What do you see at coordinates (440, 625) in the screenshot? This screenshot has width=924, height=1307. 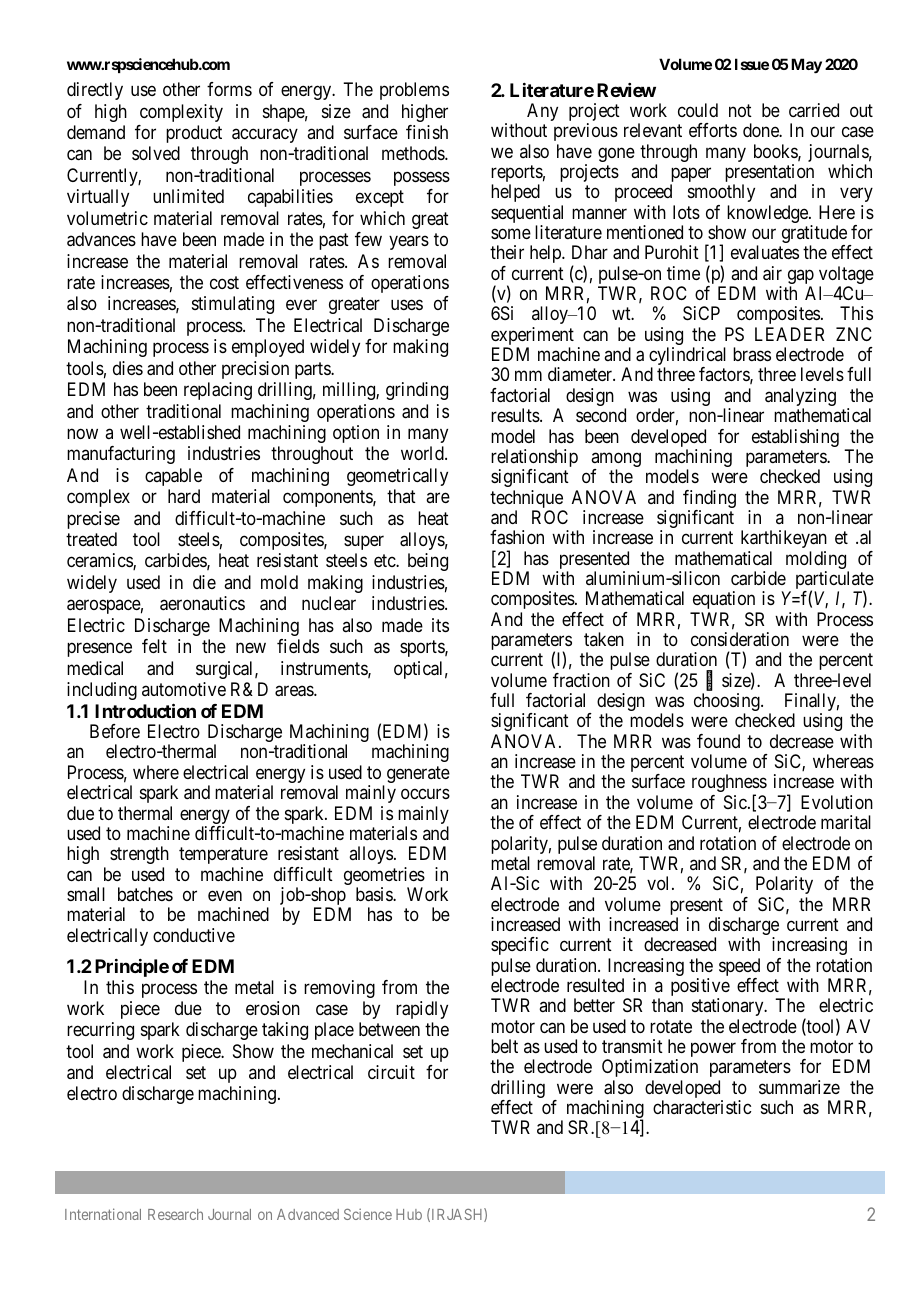 I see `its` at bounding box center [440, 625].
